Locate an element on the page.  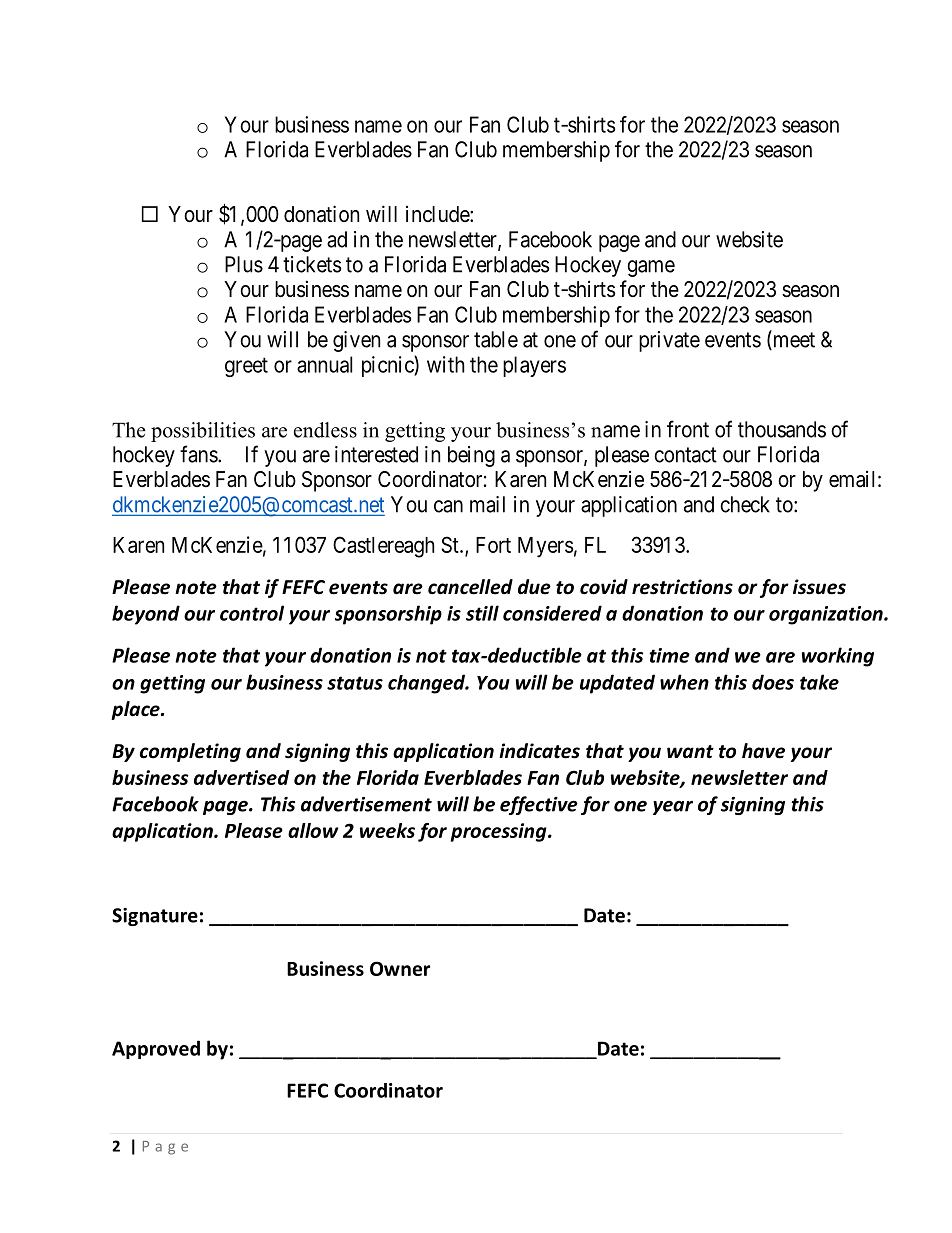
control is located at coordinates (252, 613).
